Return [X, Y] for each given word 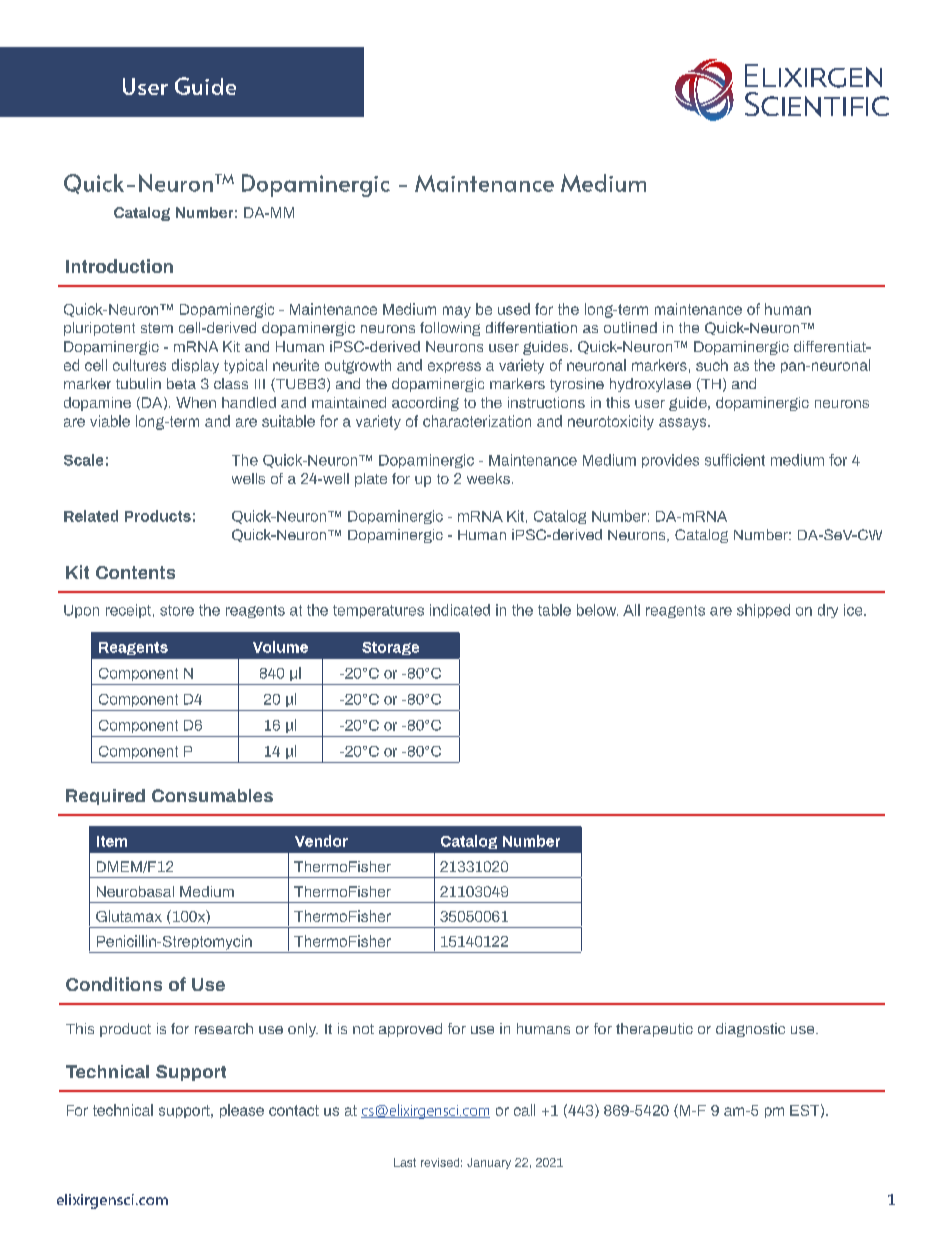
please [242, 1111]
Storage [390, 648]
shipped [763, 611]
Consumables [212, 795]
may [457, 312]
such [712, 365]
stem [157, 328]
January [489, 1163]
